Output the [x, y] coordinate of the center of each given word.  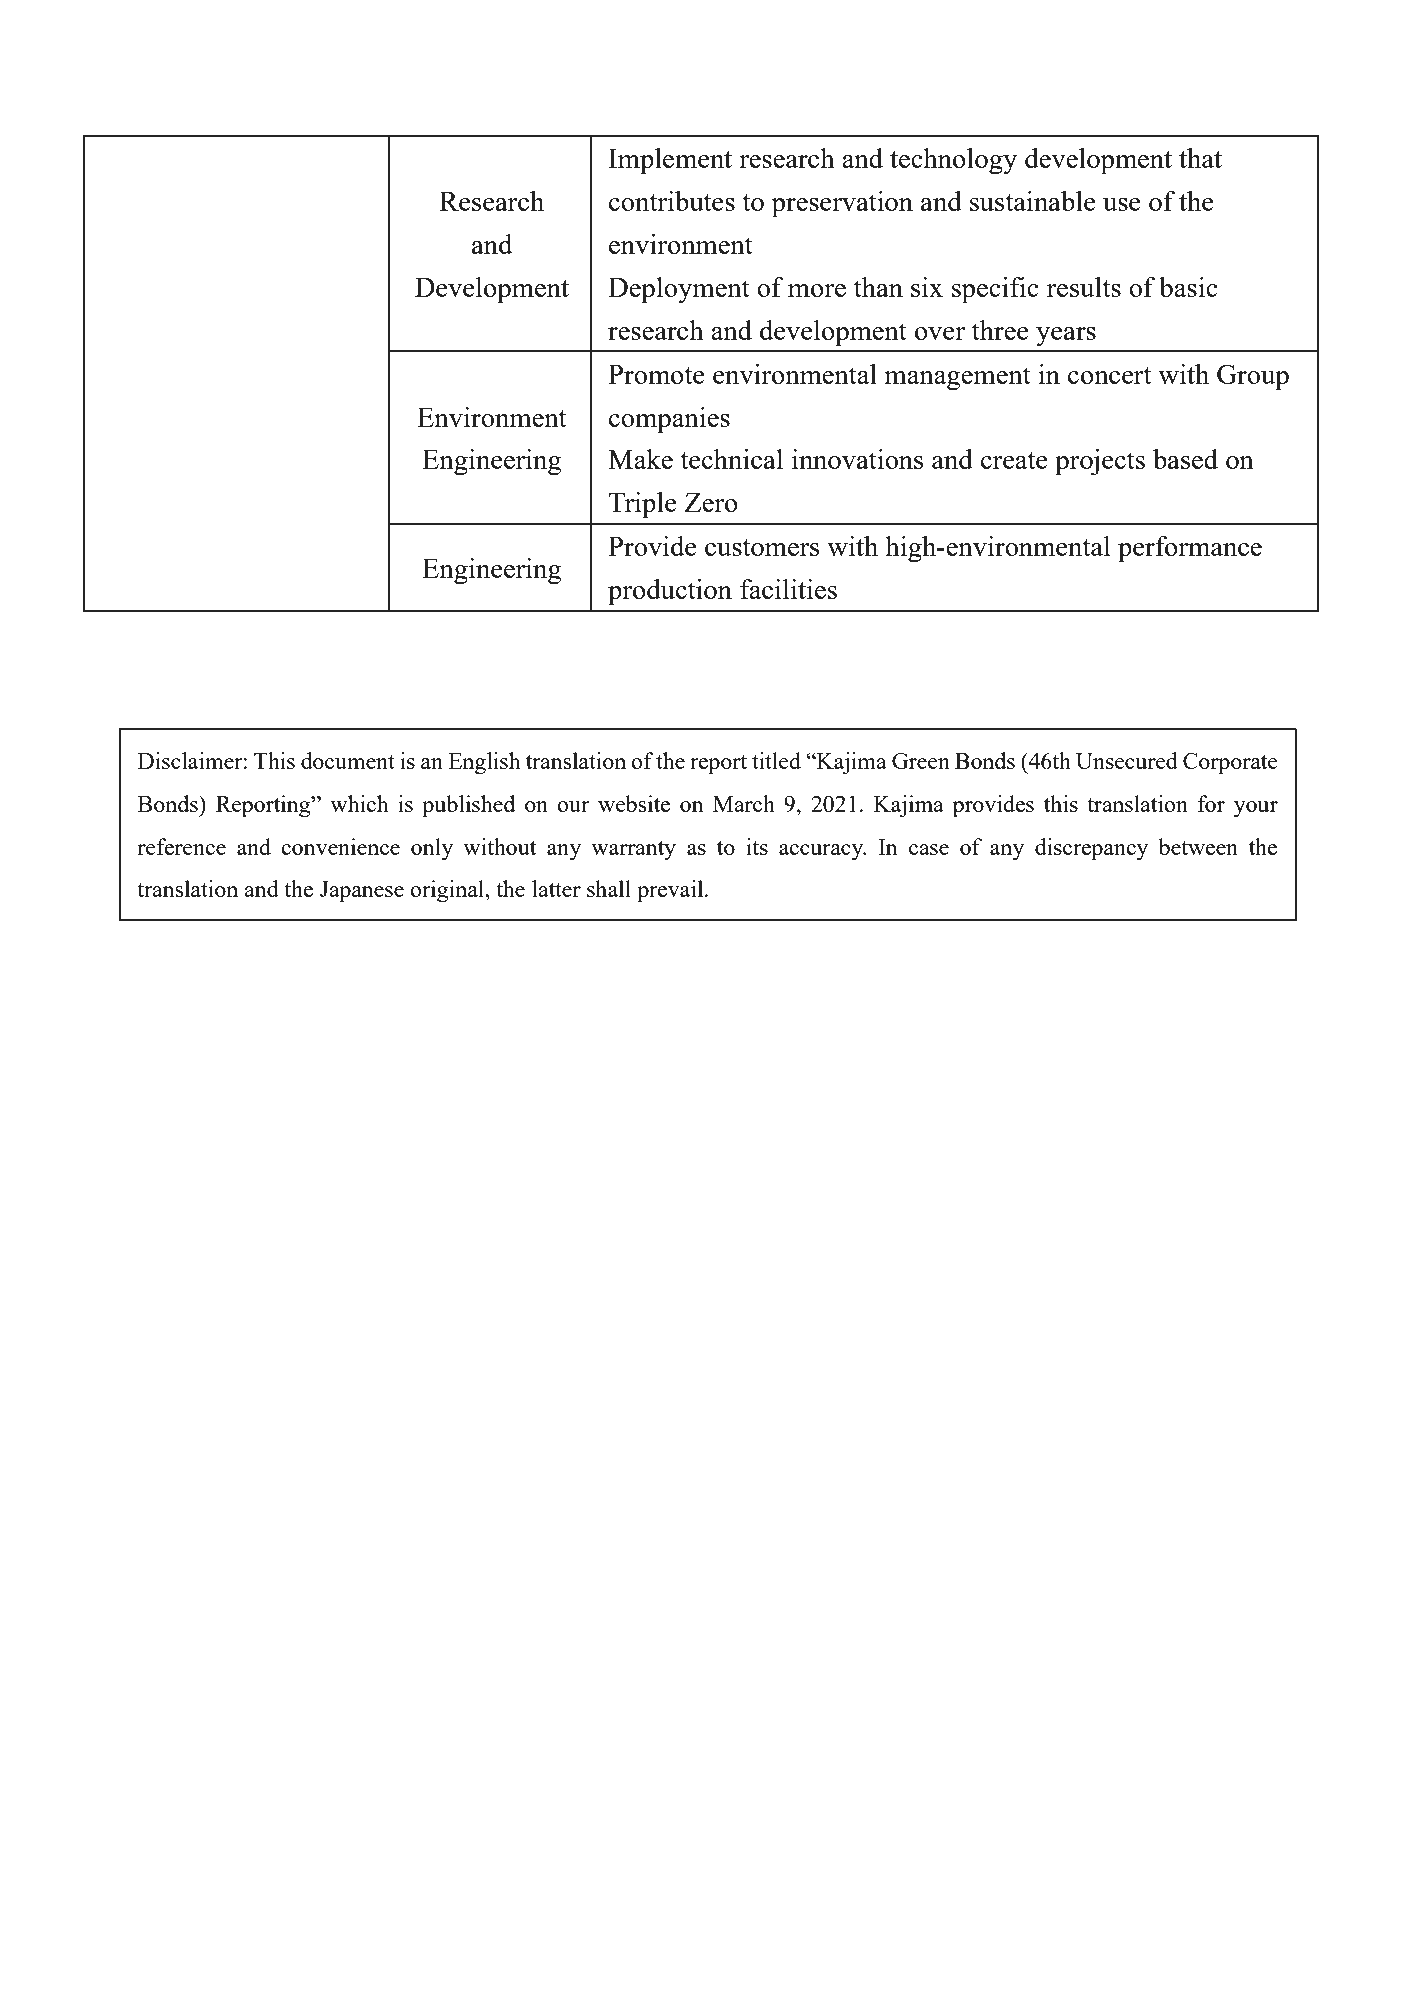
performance [1190, 549]
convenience [340, 846]
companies [669, 420]
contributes [672, 201]
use [1122, 204]
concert [1110, 375]
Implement [670, 161]
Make [640, 459]
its [757, 846]
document [348, 760]
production [670, 592]
